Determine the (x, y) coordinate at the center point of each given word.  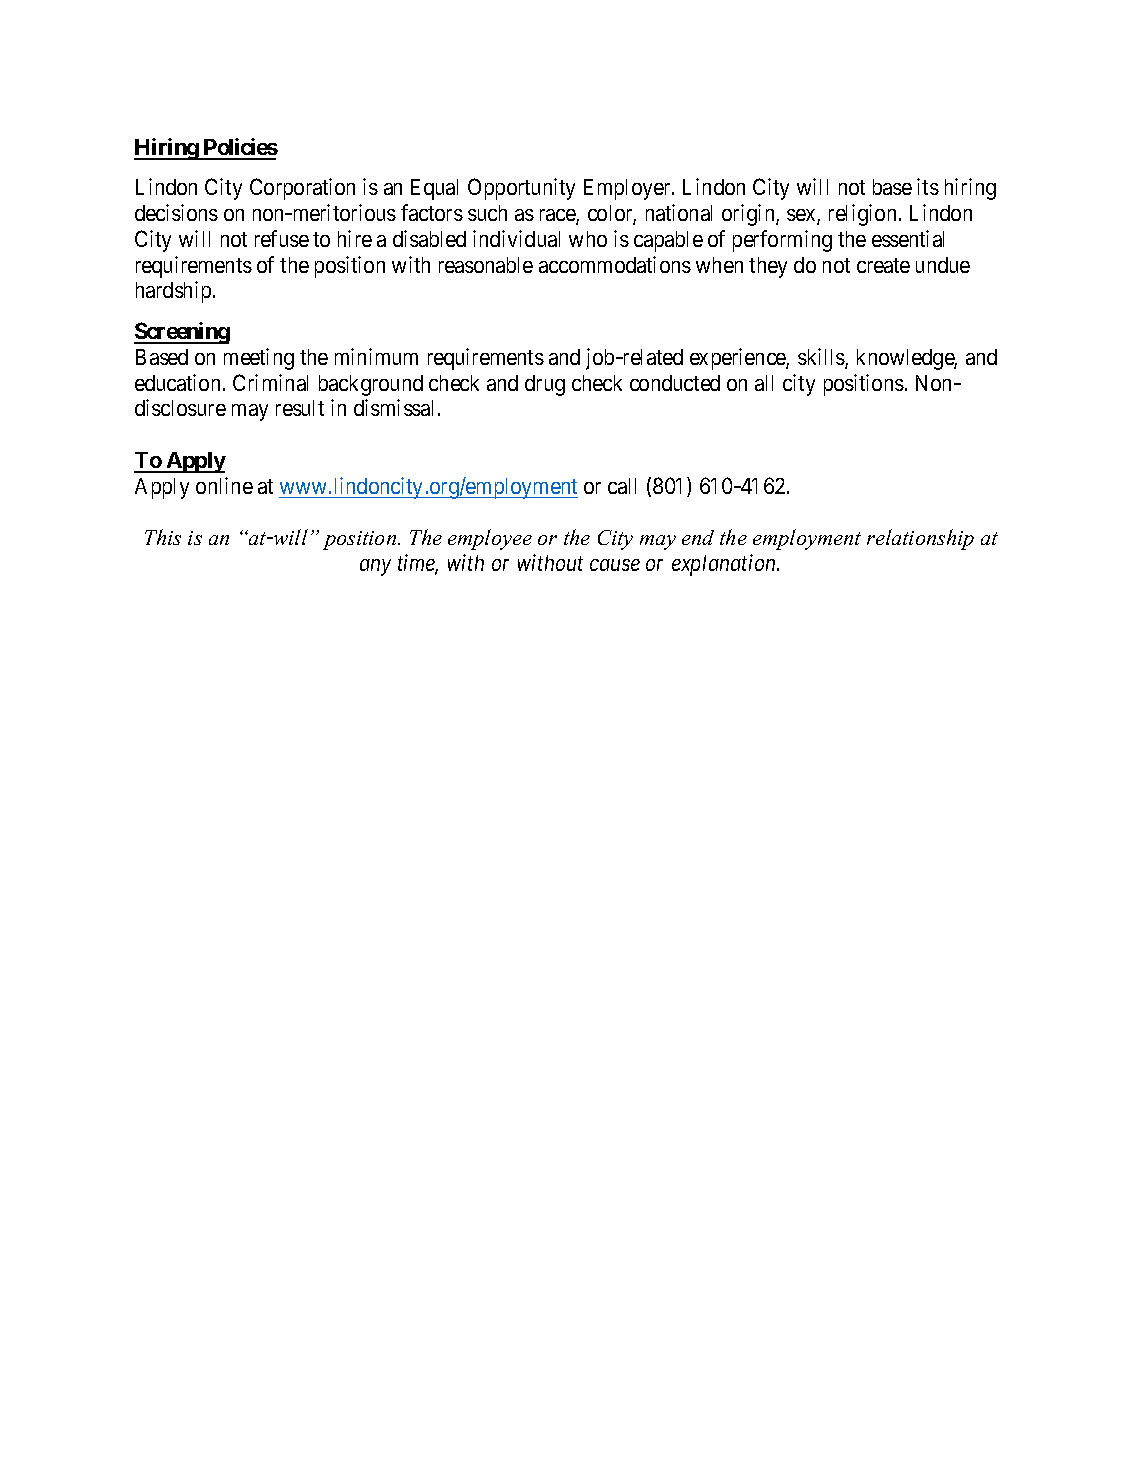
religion (862, 215)
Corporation (302, 189)
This (163, 537)
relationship (920, 539)
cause (615, 565)
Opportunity (521, 189)
